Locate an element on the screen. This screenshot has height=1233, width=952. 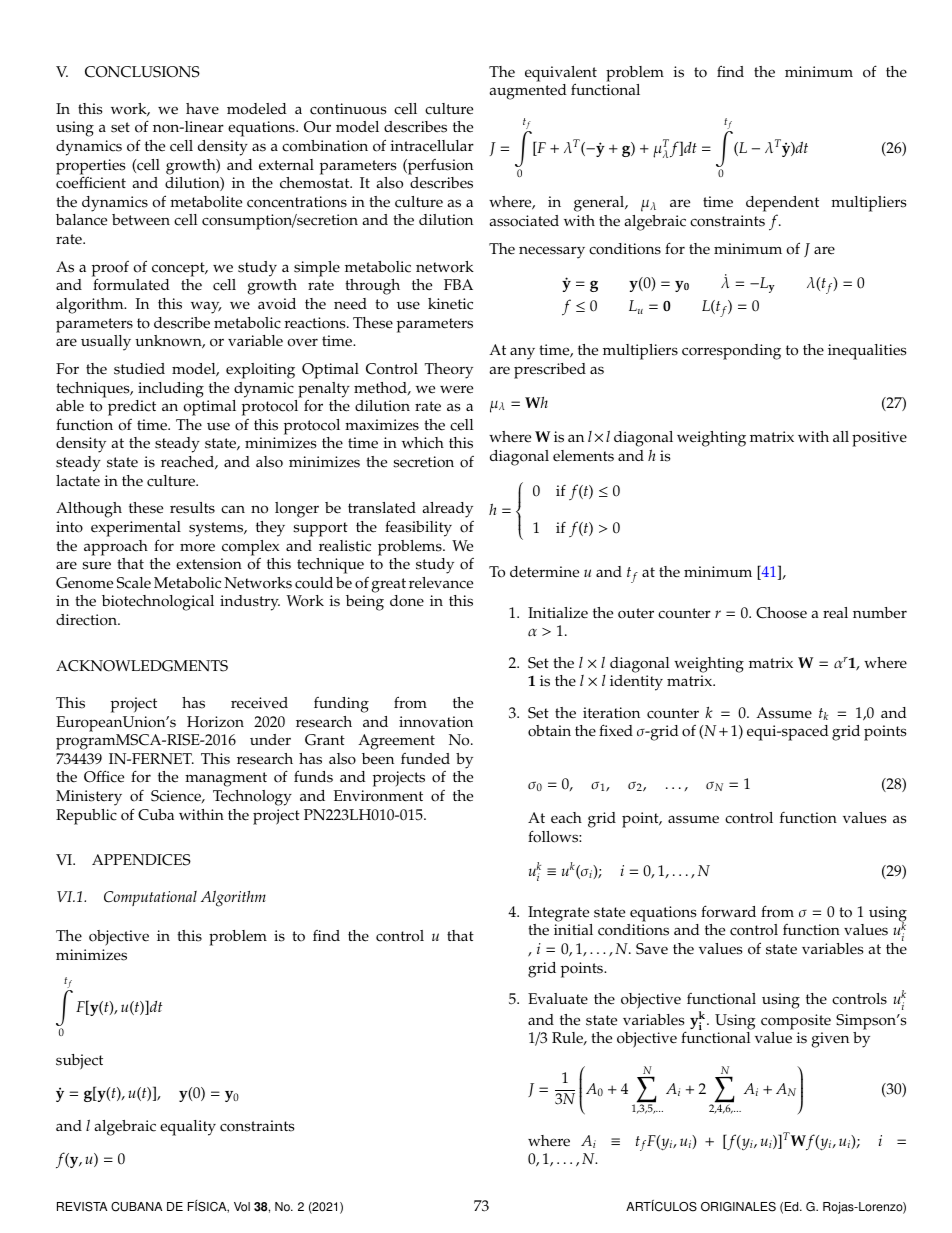
Vol is located at coordinates (242, 1207).
